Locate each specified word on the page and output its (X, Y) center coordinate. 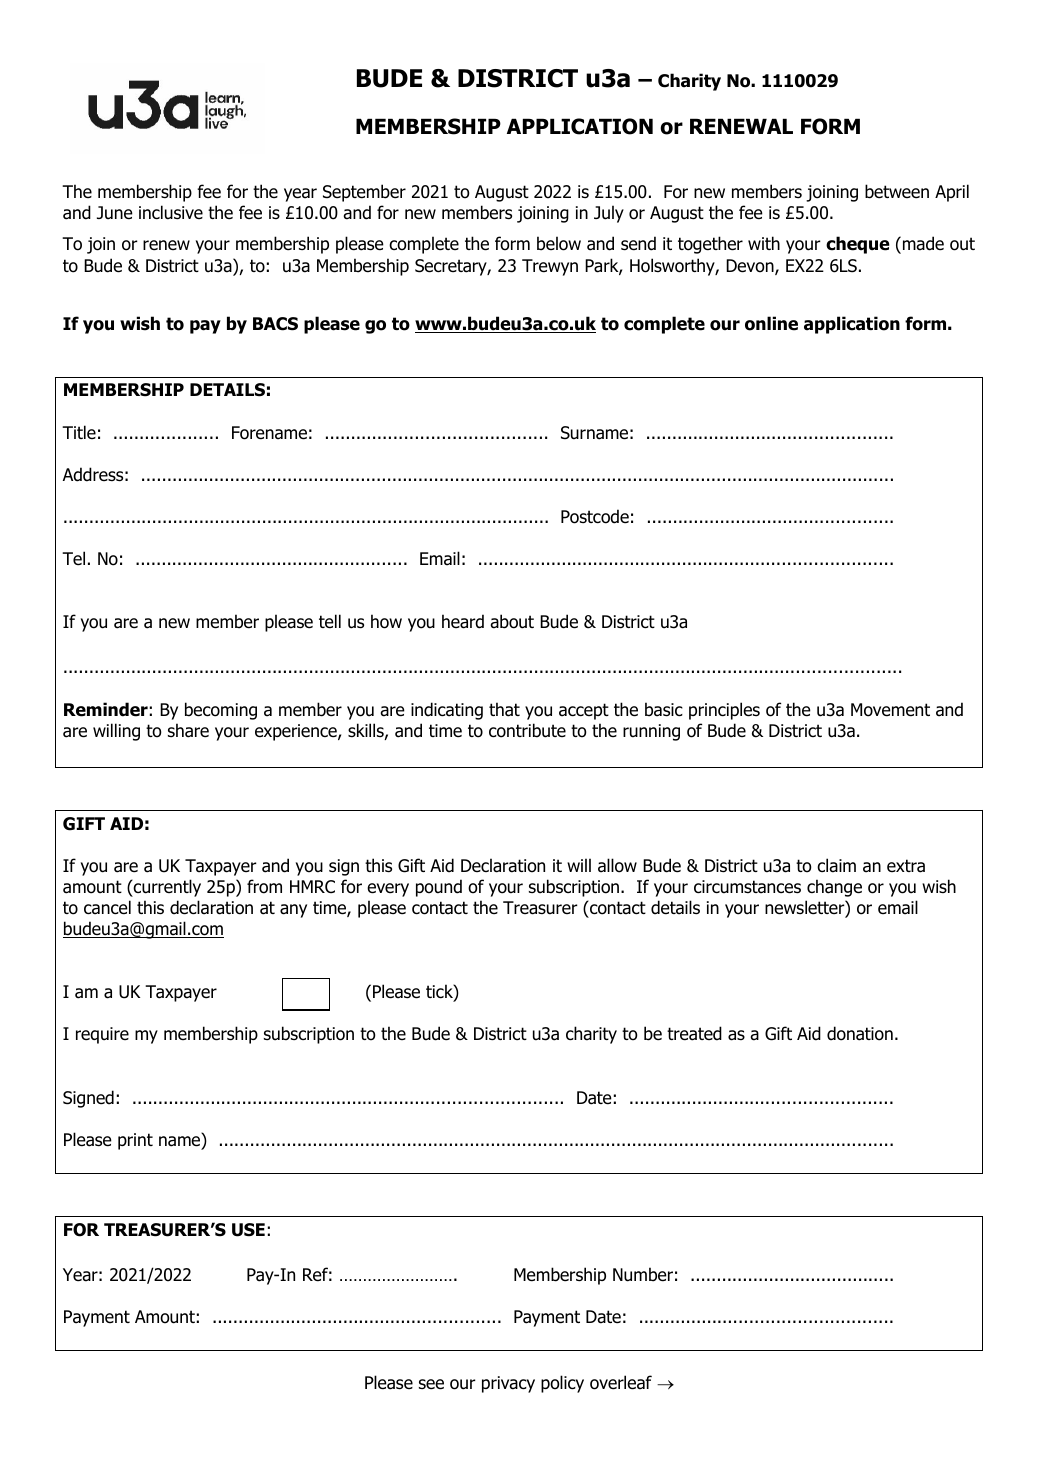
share (188, 730)
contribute (527, 730)
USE (248, 1230)
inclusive (171, 212)
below (559, 243)
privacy (508, 1384)
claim (836, 865)
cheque (858, 245)
